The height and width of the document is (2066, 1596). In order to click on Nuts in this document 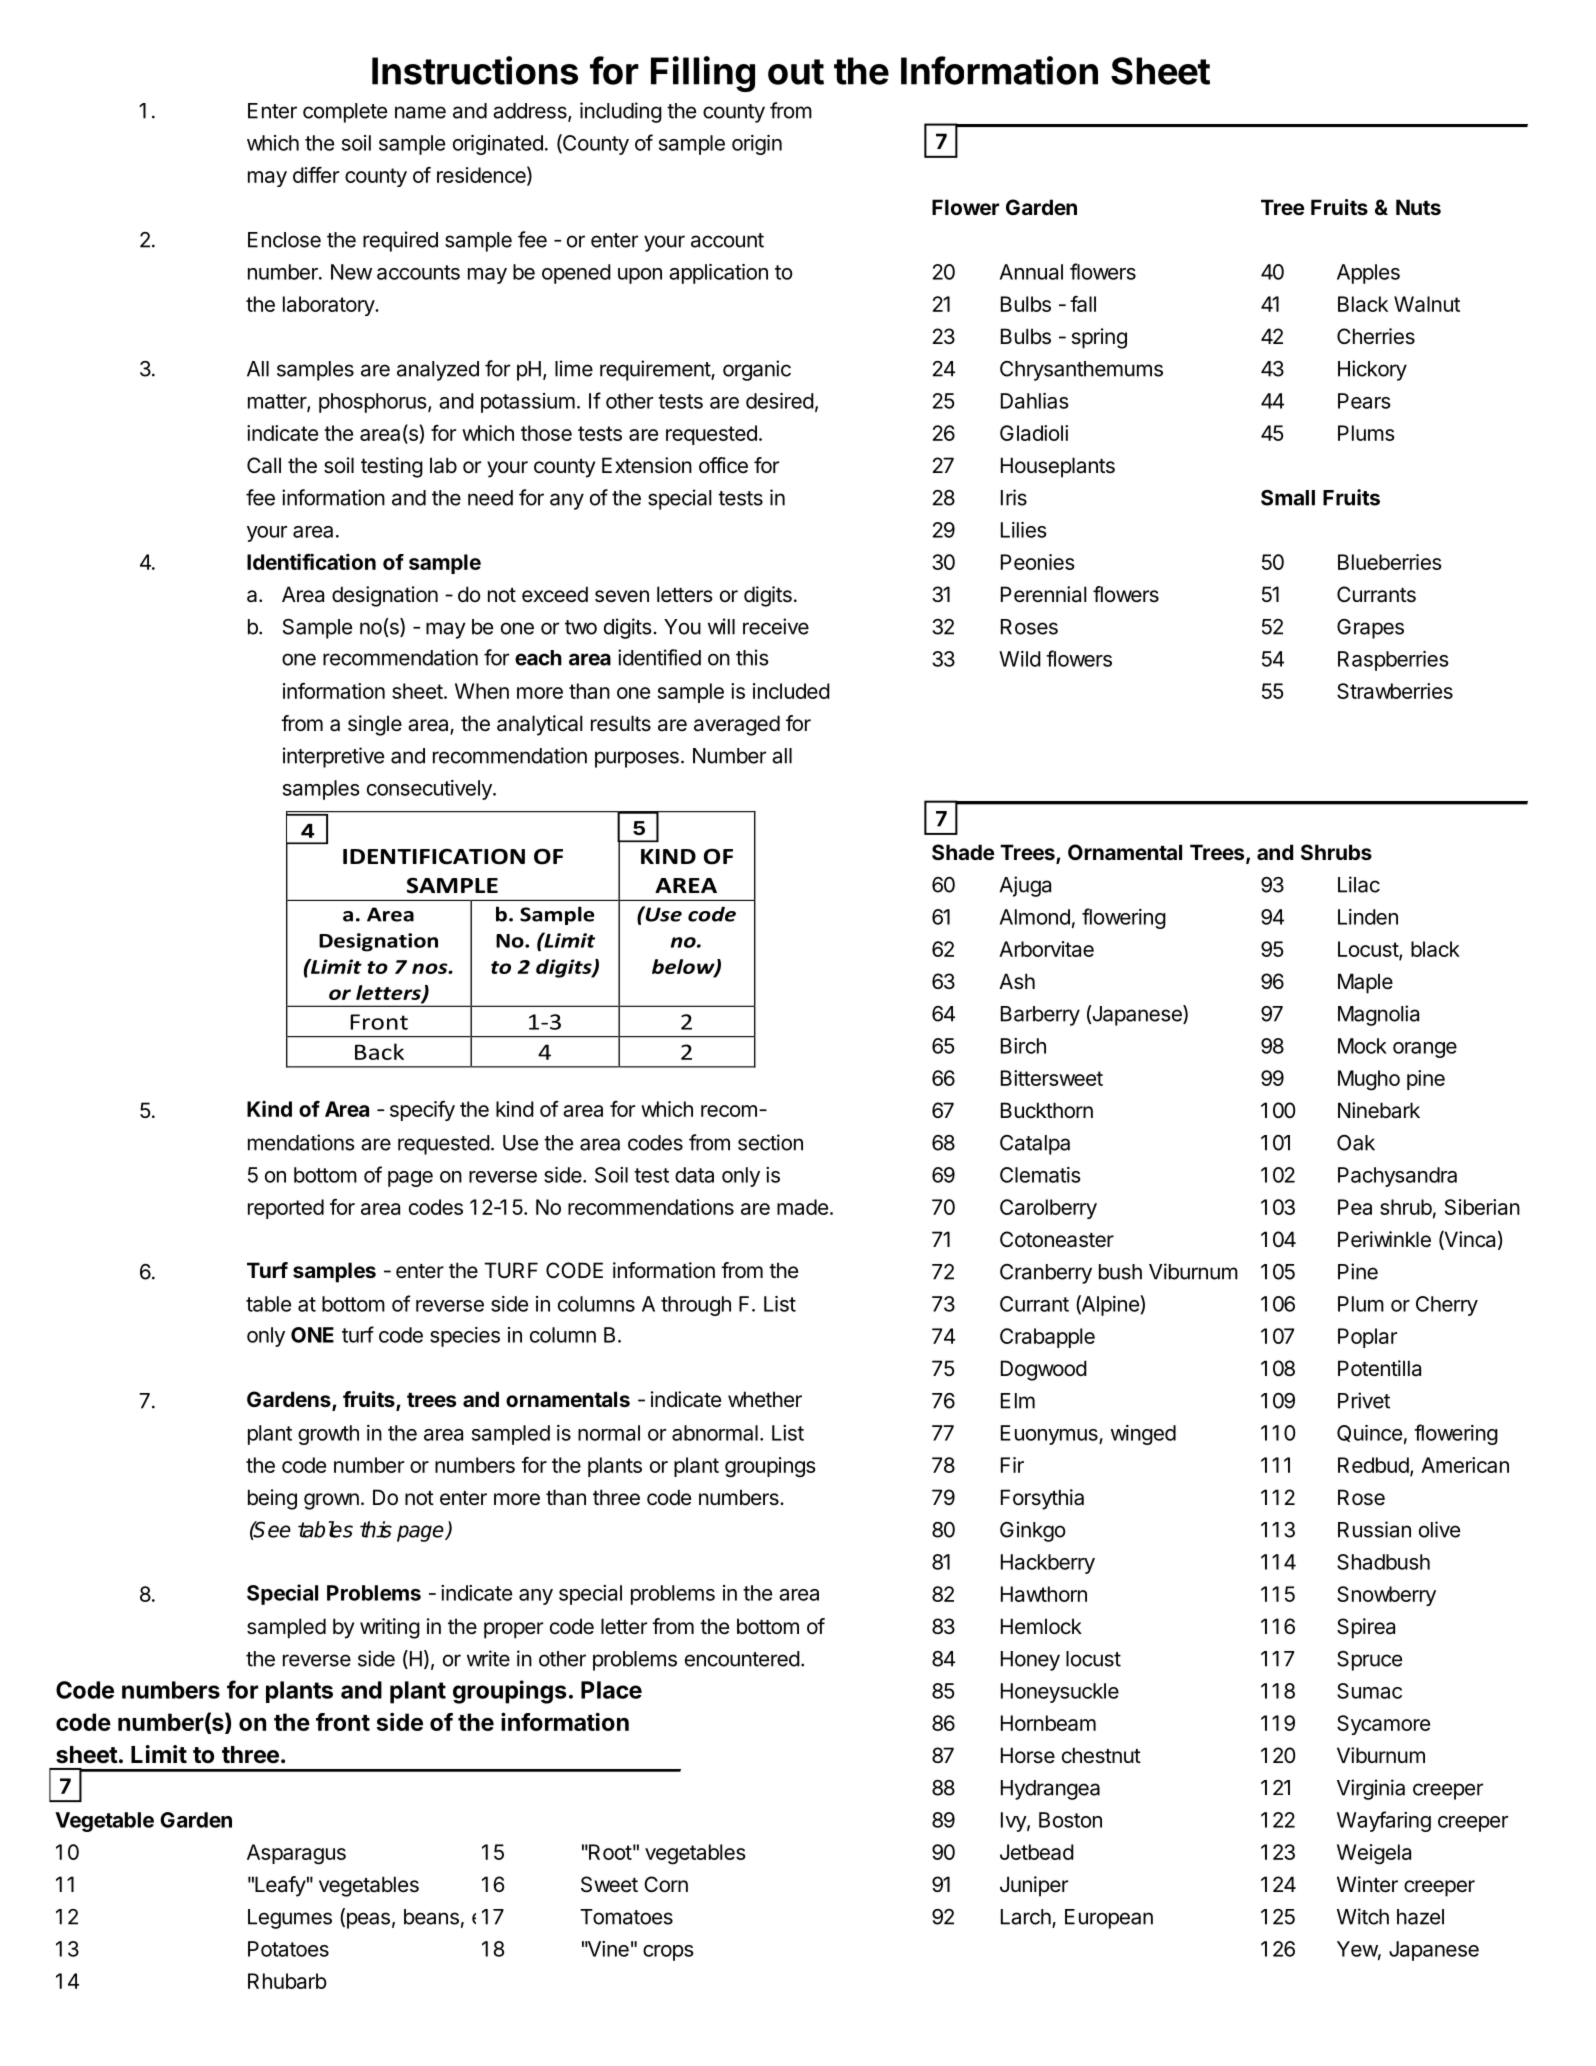, I will do `click(1418, 207)`.
